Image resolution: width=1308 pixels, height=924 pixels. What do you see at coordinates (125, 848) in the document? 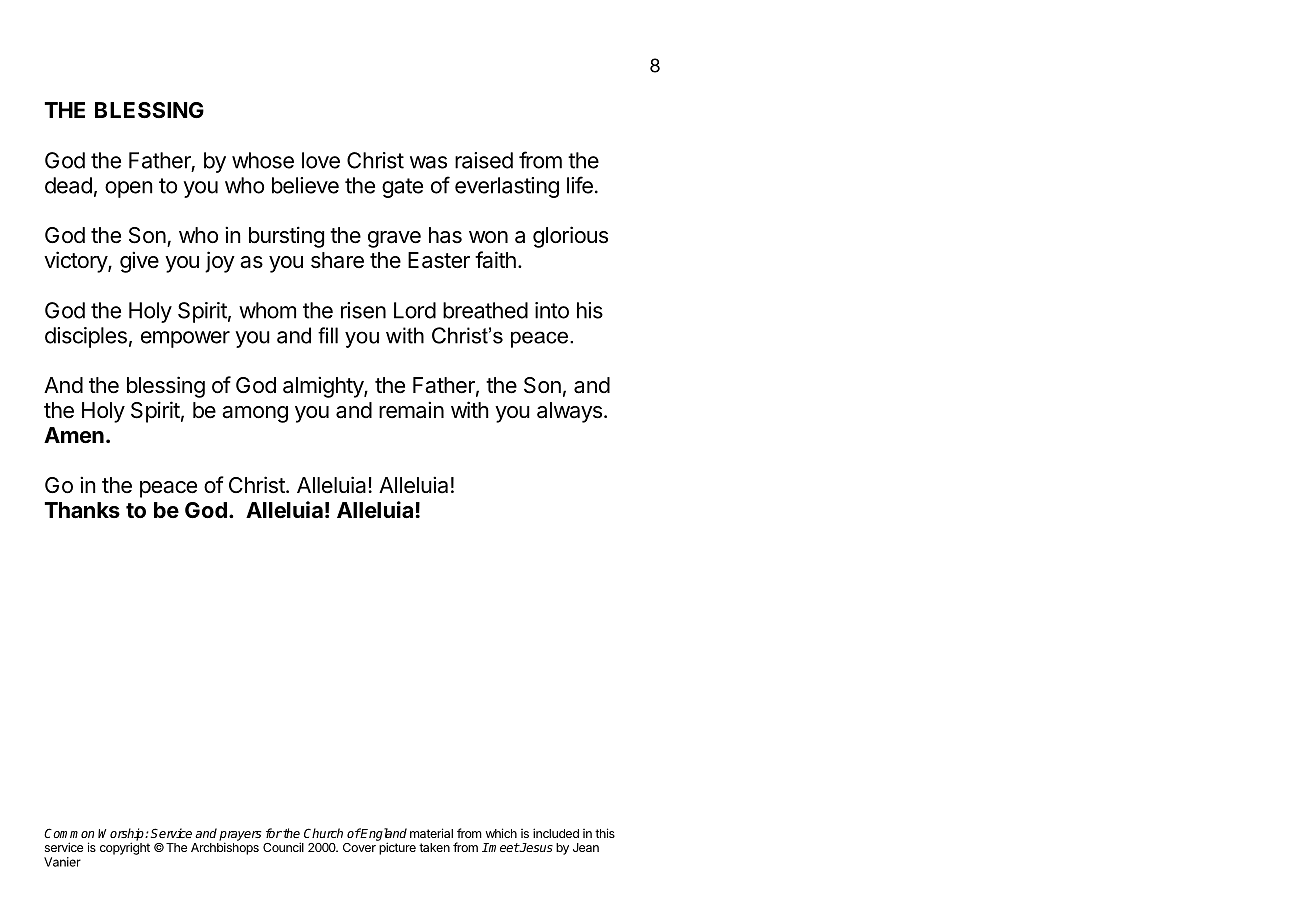
I see `copyright` at bounding box center [125, 848].
